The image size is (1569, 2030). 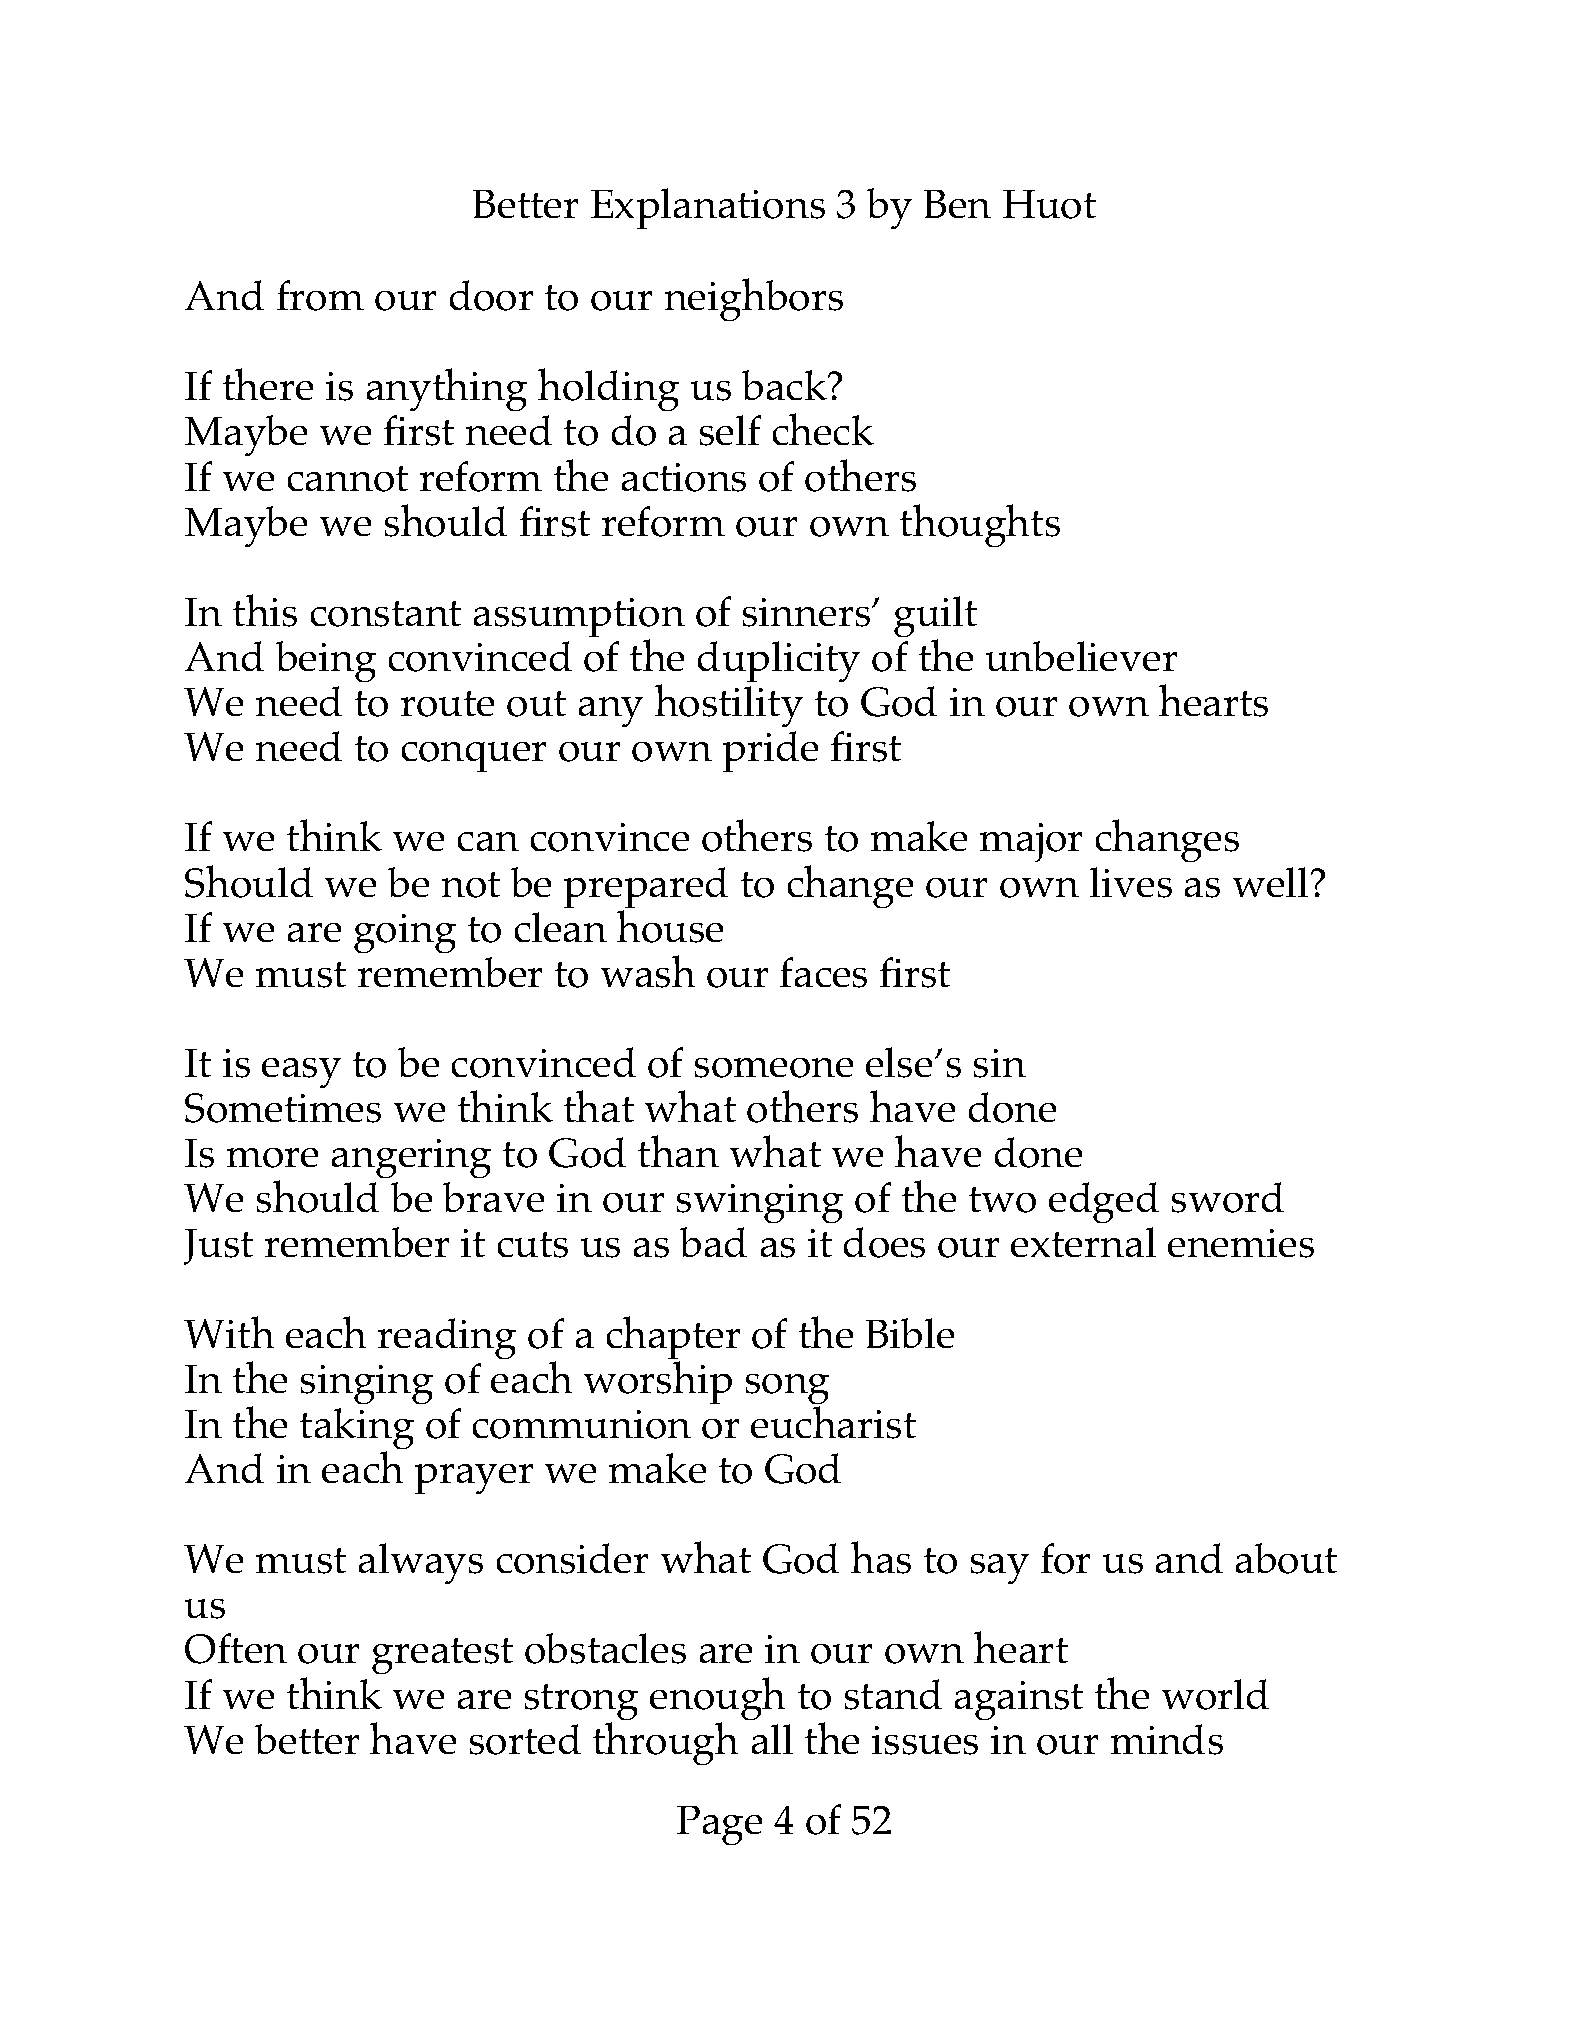 What do you see at coordinates (1131, 882) in the image?
I see `lives` at bounding box center [1131, 882].
